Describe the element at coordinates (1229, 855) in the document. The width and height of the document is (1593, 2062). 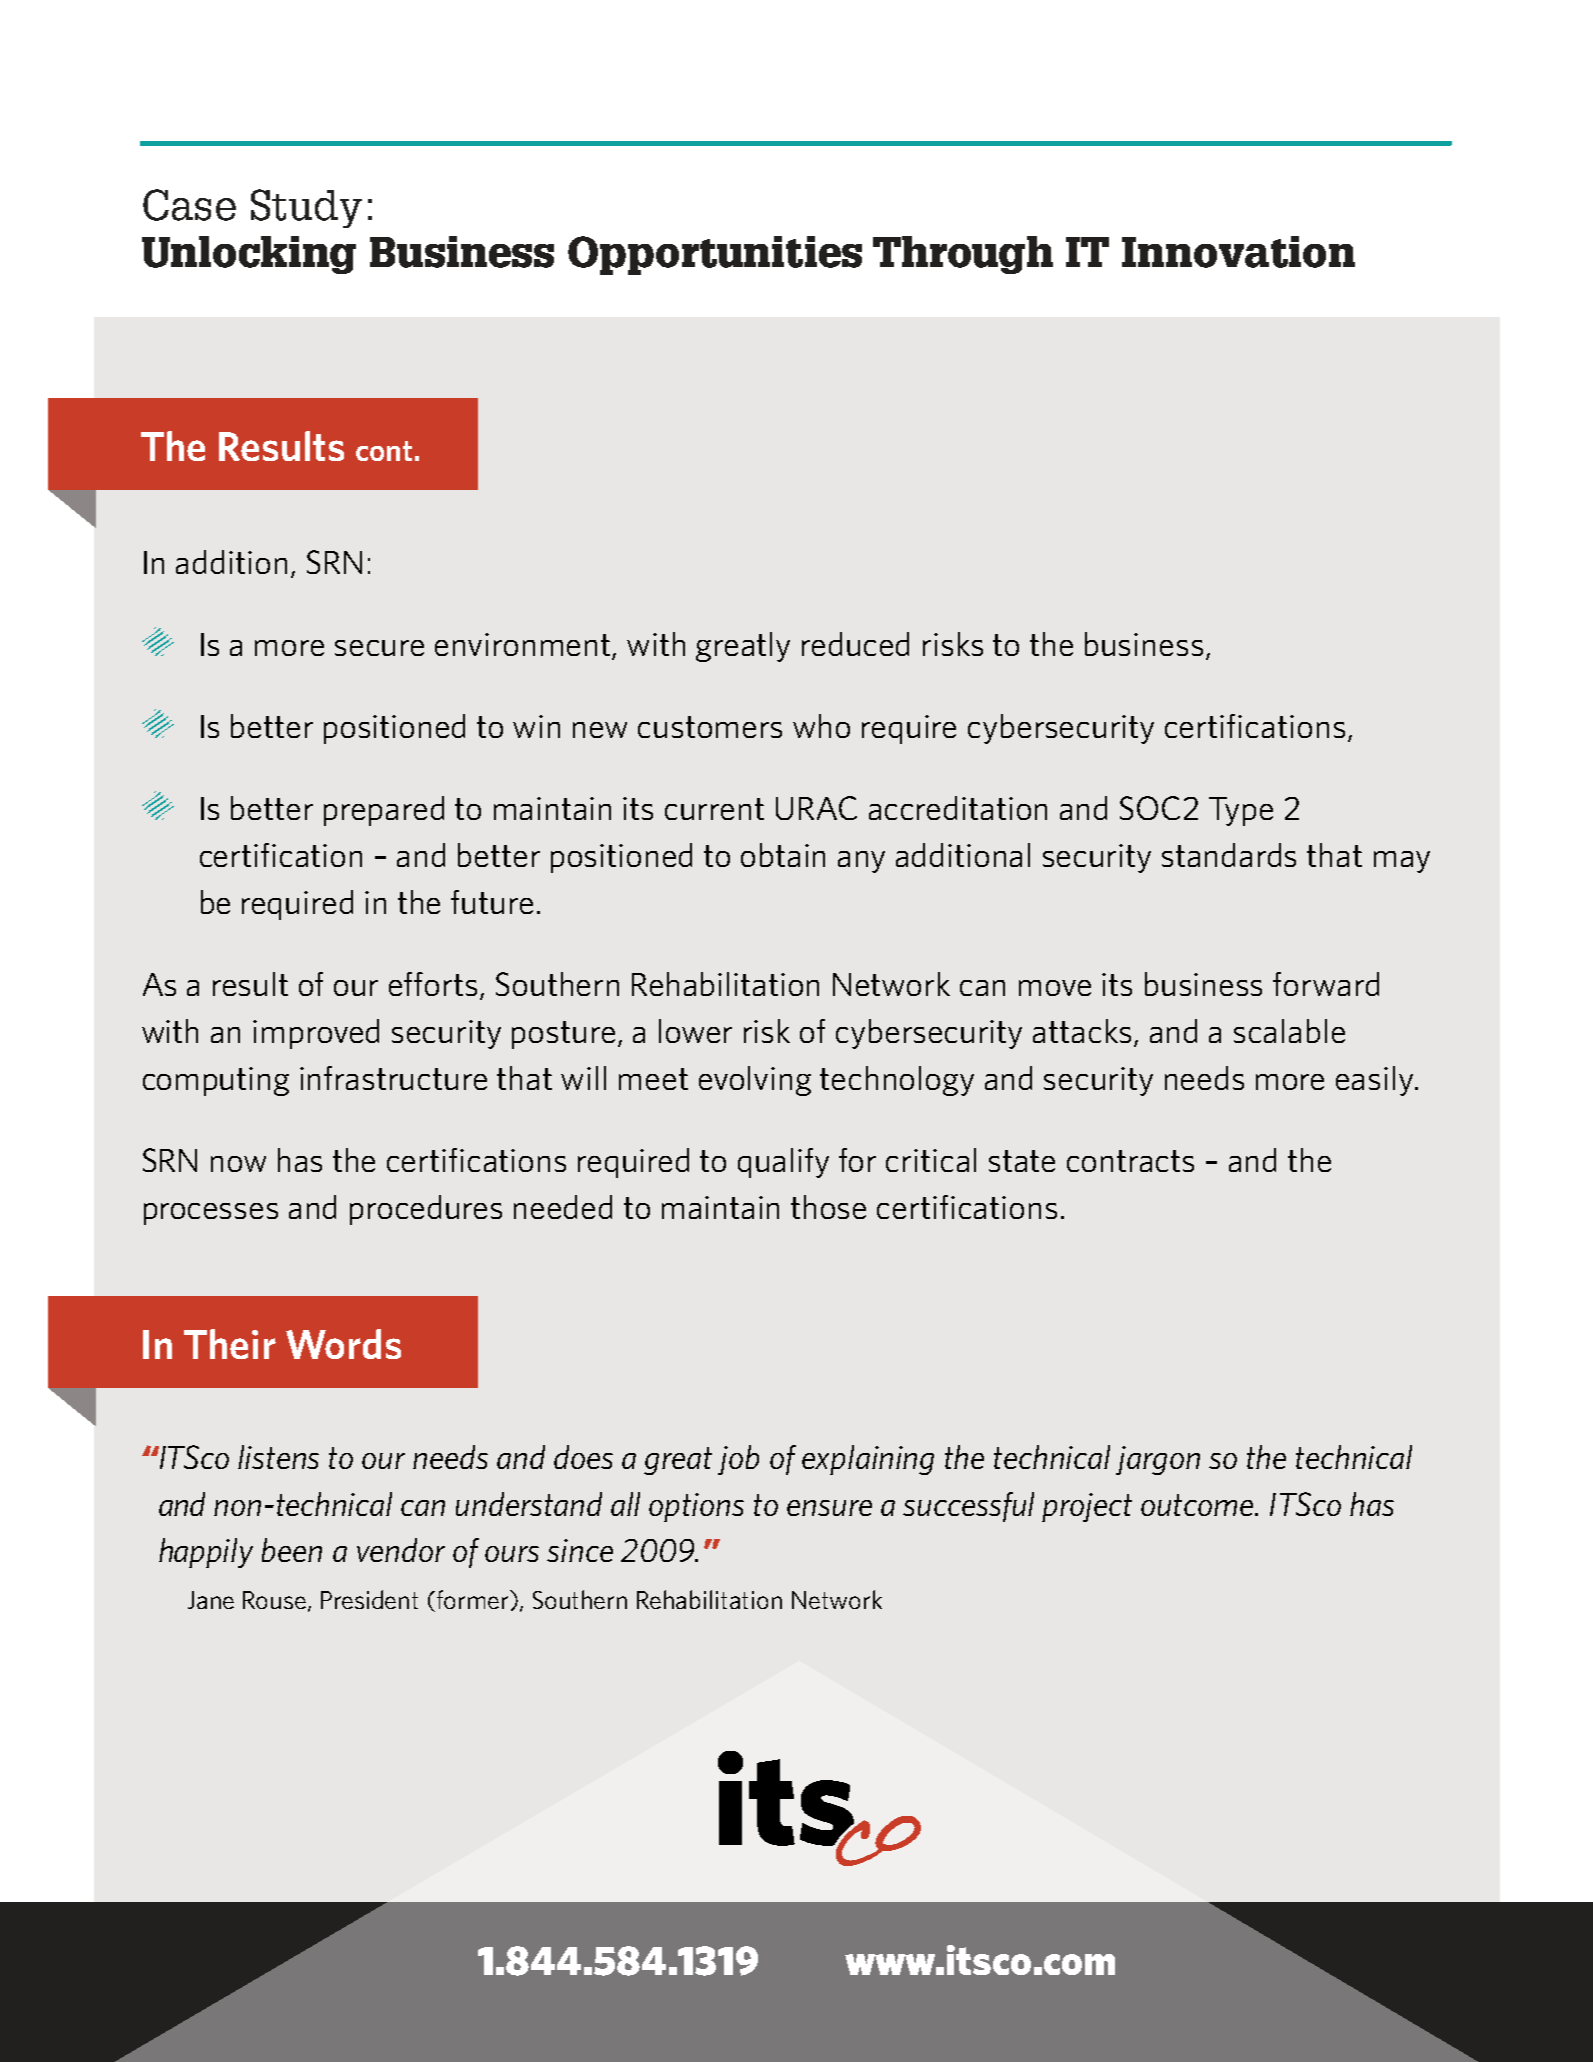
I see `standards` at that location.
